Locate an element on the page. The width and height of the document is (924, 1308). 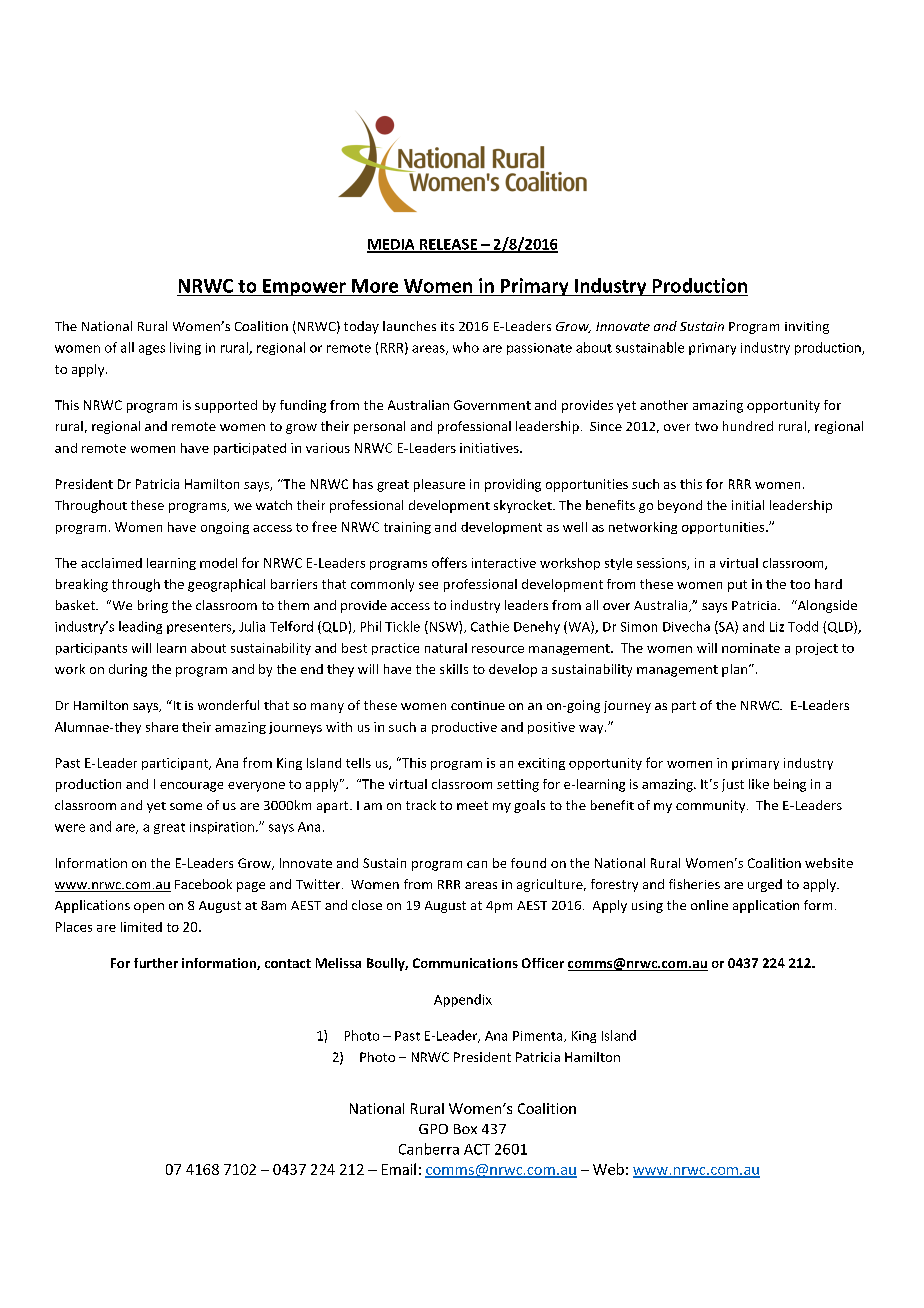
RELEASE is located at coordinates (448, 245).
